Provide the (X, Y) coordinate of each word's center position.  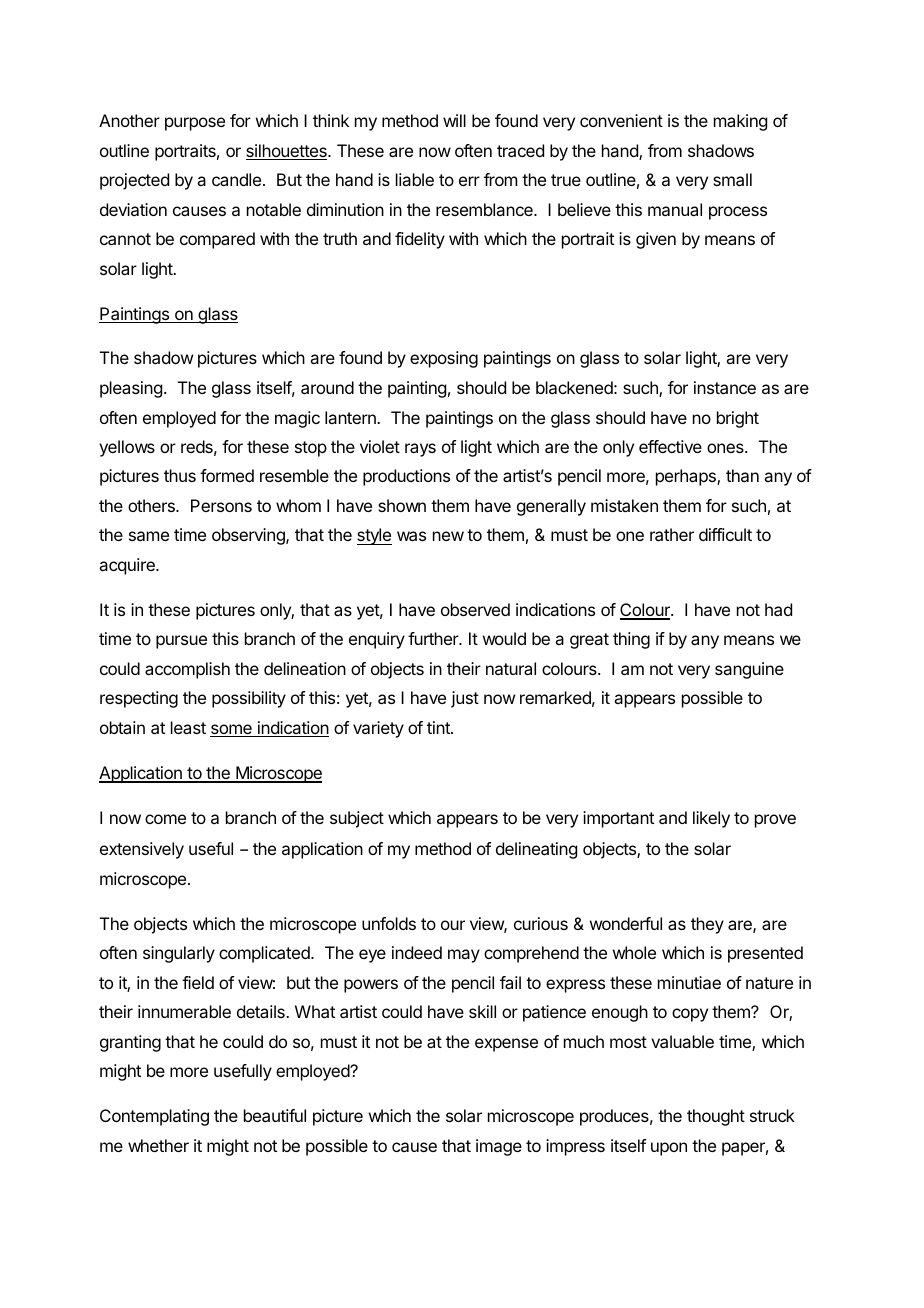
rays (420, 450)
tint (439, 727)
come (165, 819)
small (732, 179)
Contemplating (154, 1117)
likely (711, 819)
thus (180, 475)
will (454, 120)
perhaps (687, 477)
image (499, 1147)
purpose (195, 124)
